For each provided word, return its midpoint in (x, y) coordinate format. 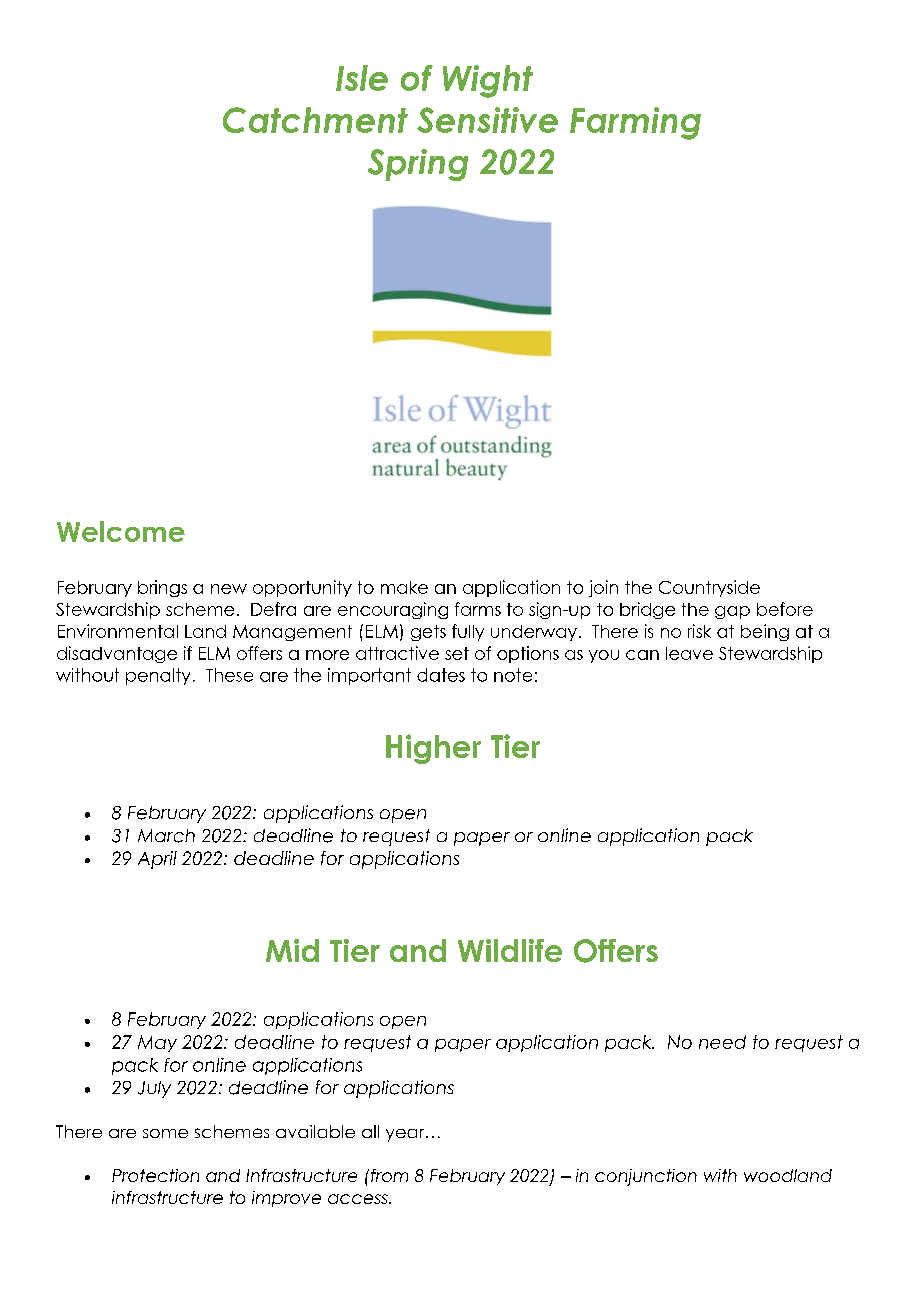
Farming (635, 123)
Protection (155, 1175)
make (404, 587)
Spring (418, 165)
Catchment (315, 120)
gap (732, 612)
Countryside (709, 588)
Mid (292, 950)
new (229, 589)
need (722, 1042)
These (229, 675)
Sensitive (487, 120)
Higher (433, 749)
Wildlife (510, 950)
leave (689, 653)
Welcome (121, 531)
